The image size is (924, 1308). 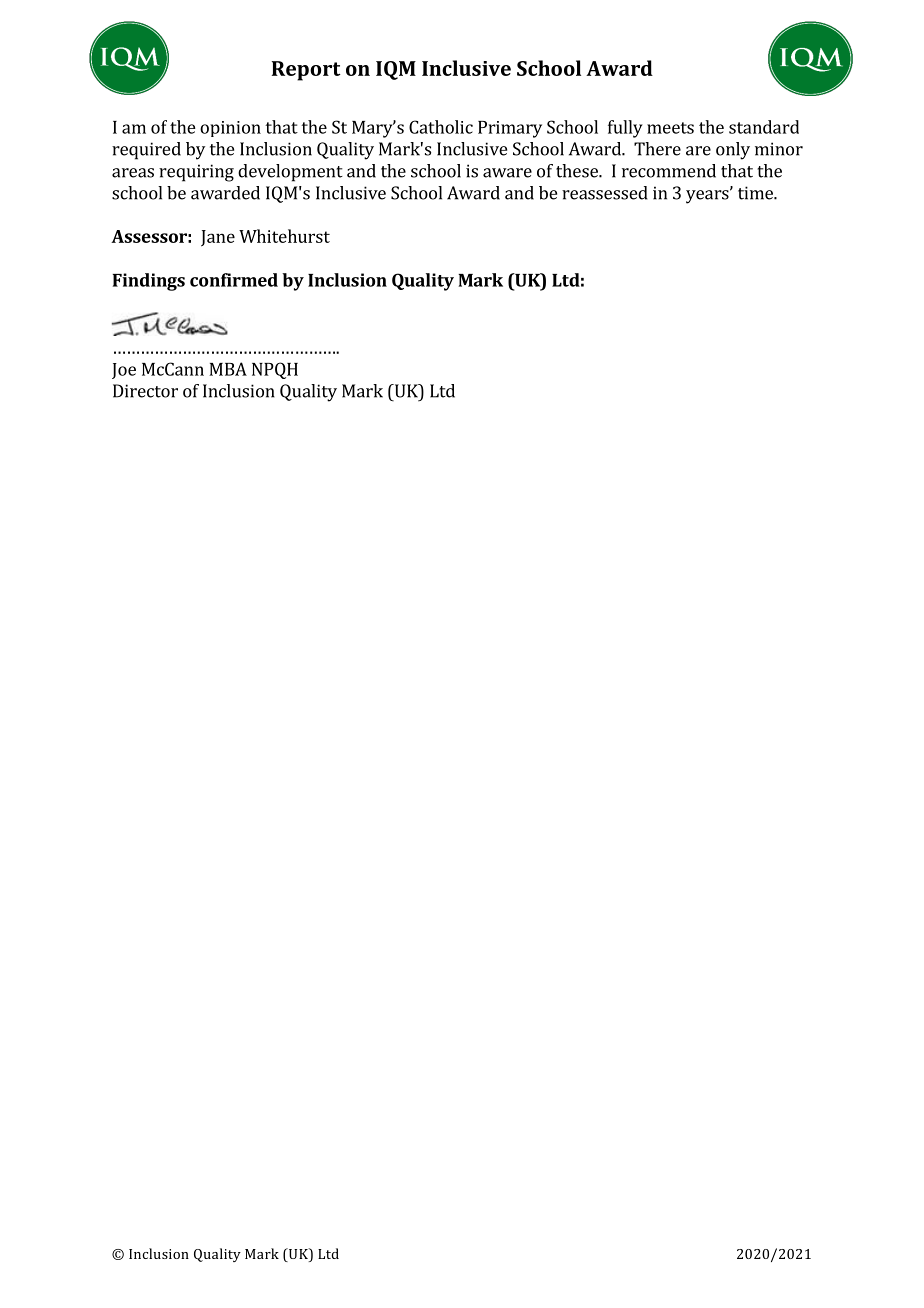 I want to click on Findings, so click(x=149, y=282).
